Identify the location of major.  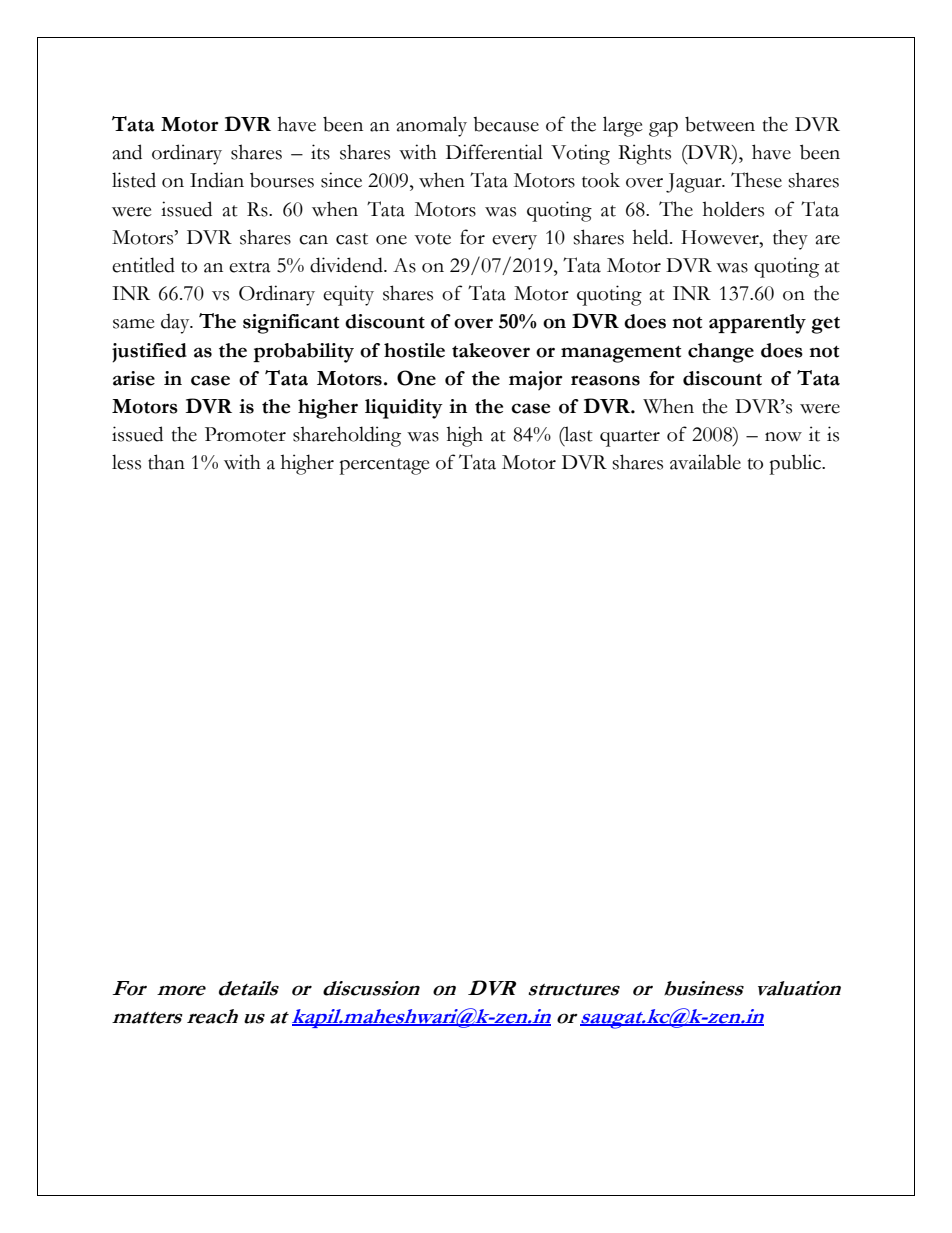
(536, 380).
